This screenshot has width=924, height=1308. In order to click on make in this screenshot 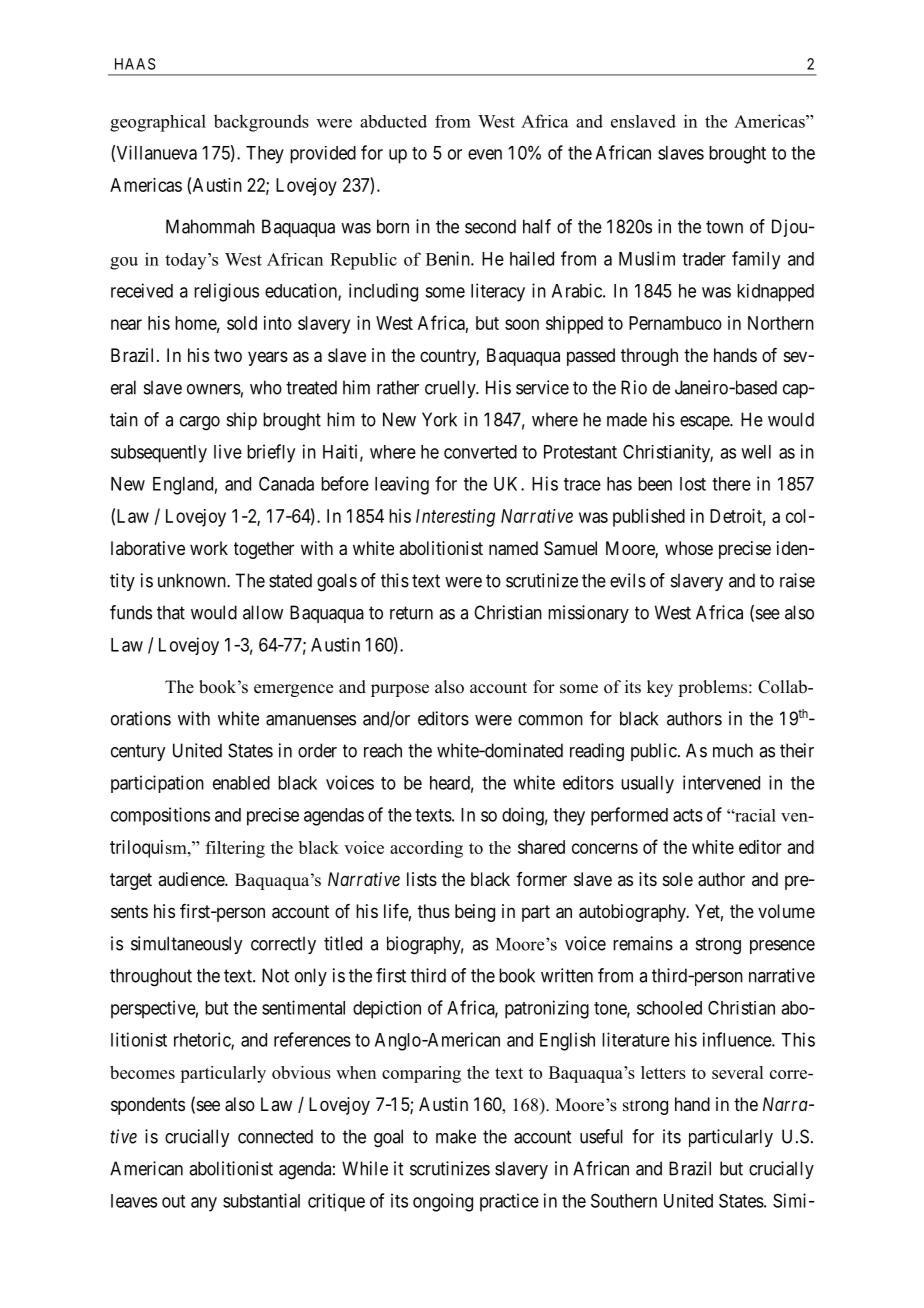, I will do `click(456, 1136)`.
